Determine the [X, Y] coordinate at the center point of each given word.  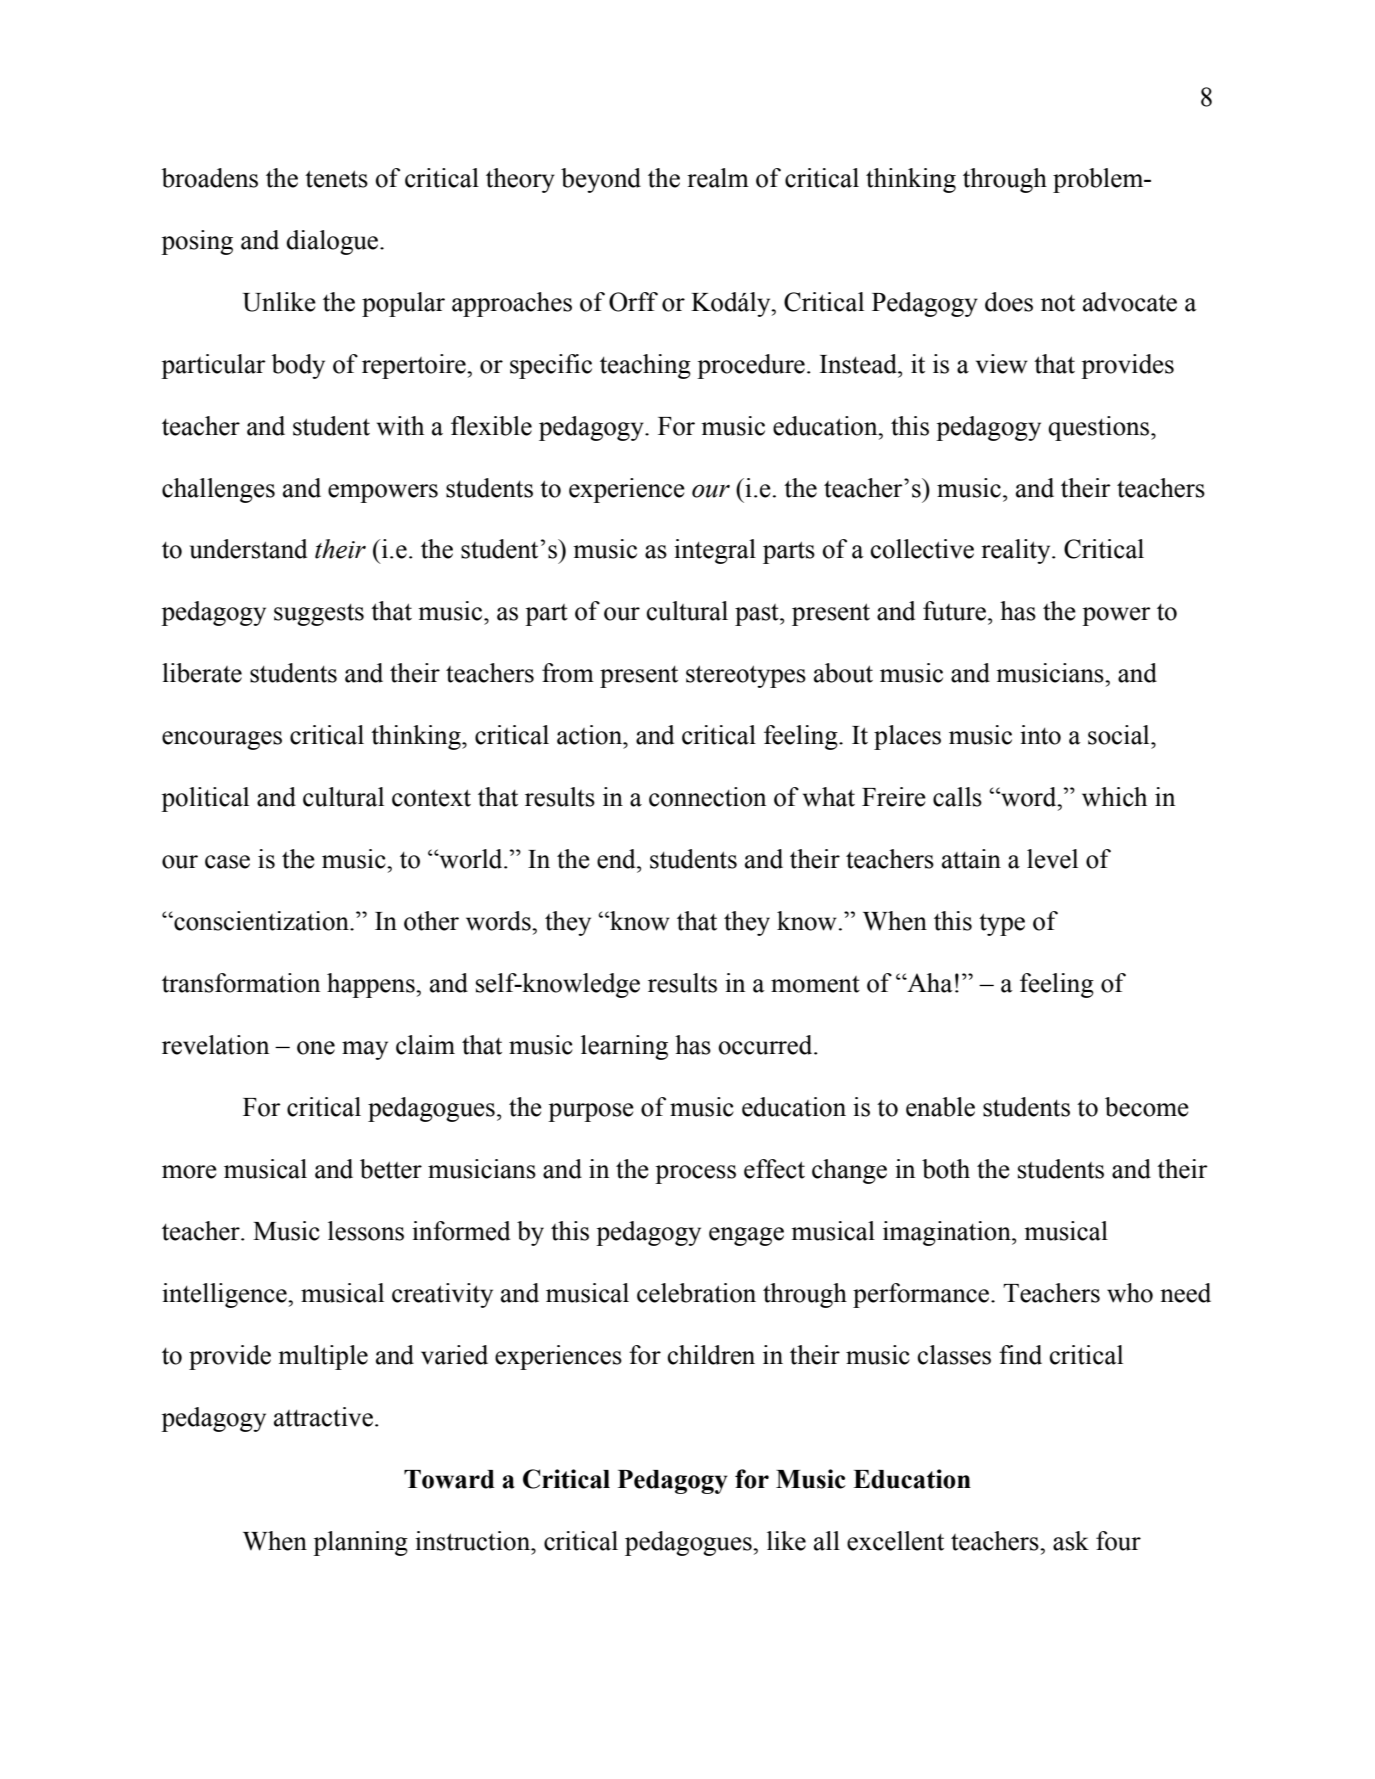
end [617, 859]
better [391, 1169]
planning [360, 1543]
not [1058, 303]
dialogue [333, 242]
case [227, 862]
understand [248, 549]
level [1052, 859]
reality [1017, 551]
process [695, 1174]
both [946, 1169]
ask [1071, 1541]
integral [715, 551]
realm [718, 178]
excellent [895, 1541]
